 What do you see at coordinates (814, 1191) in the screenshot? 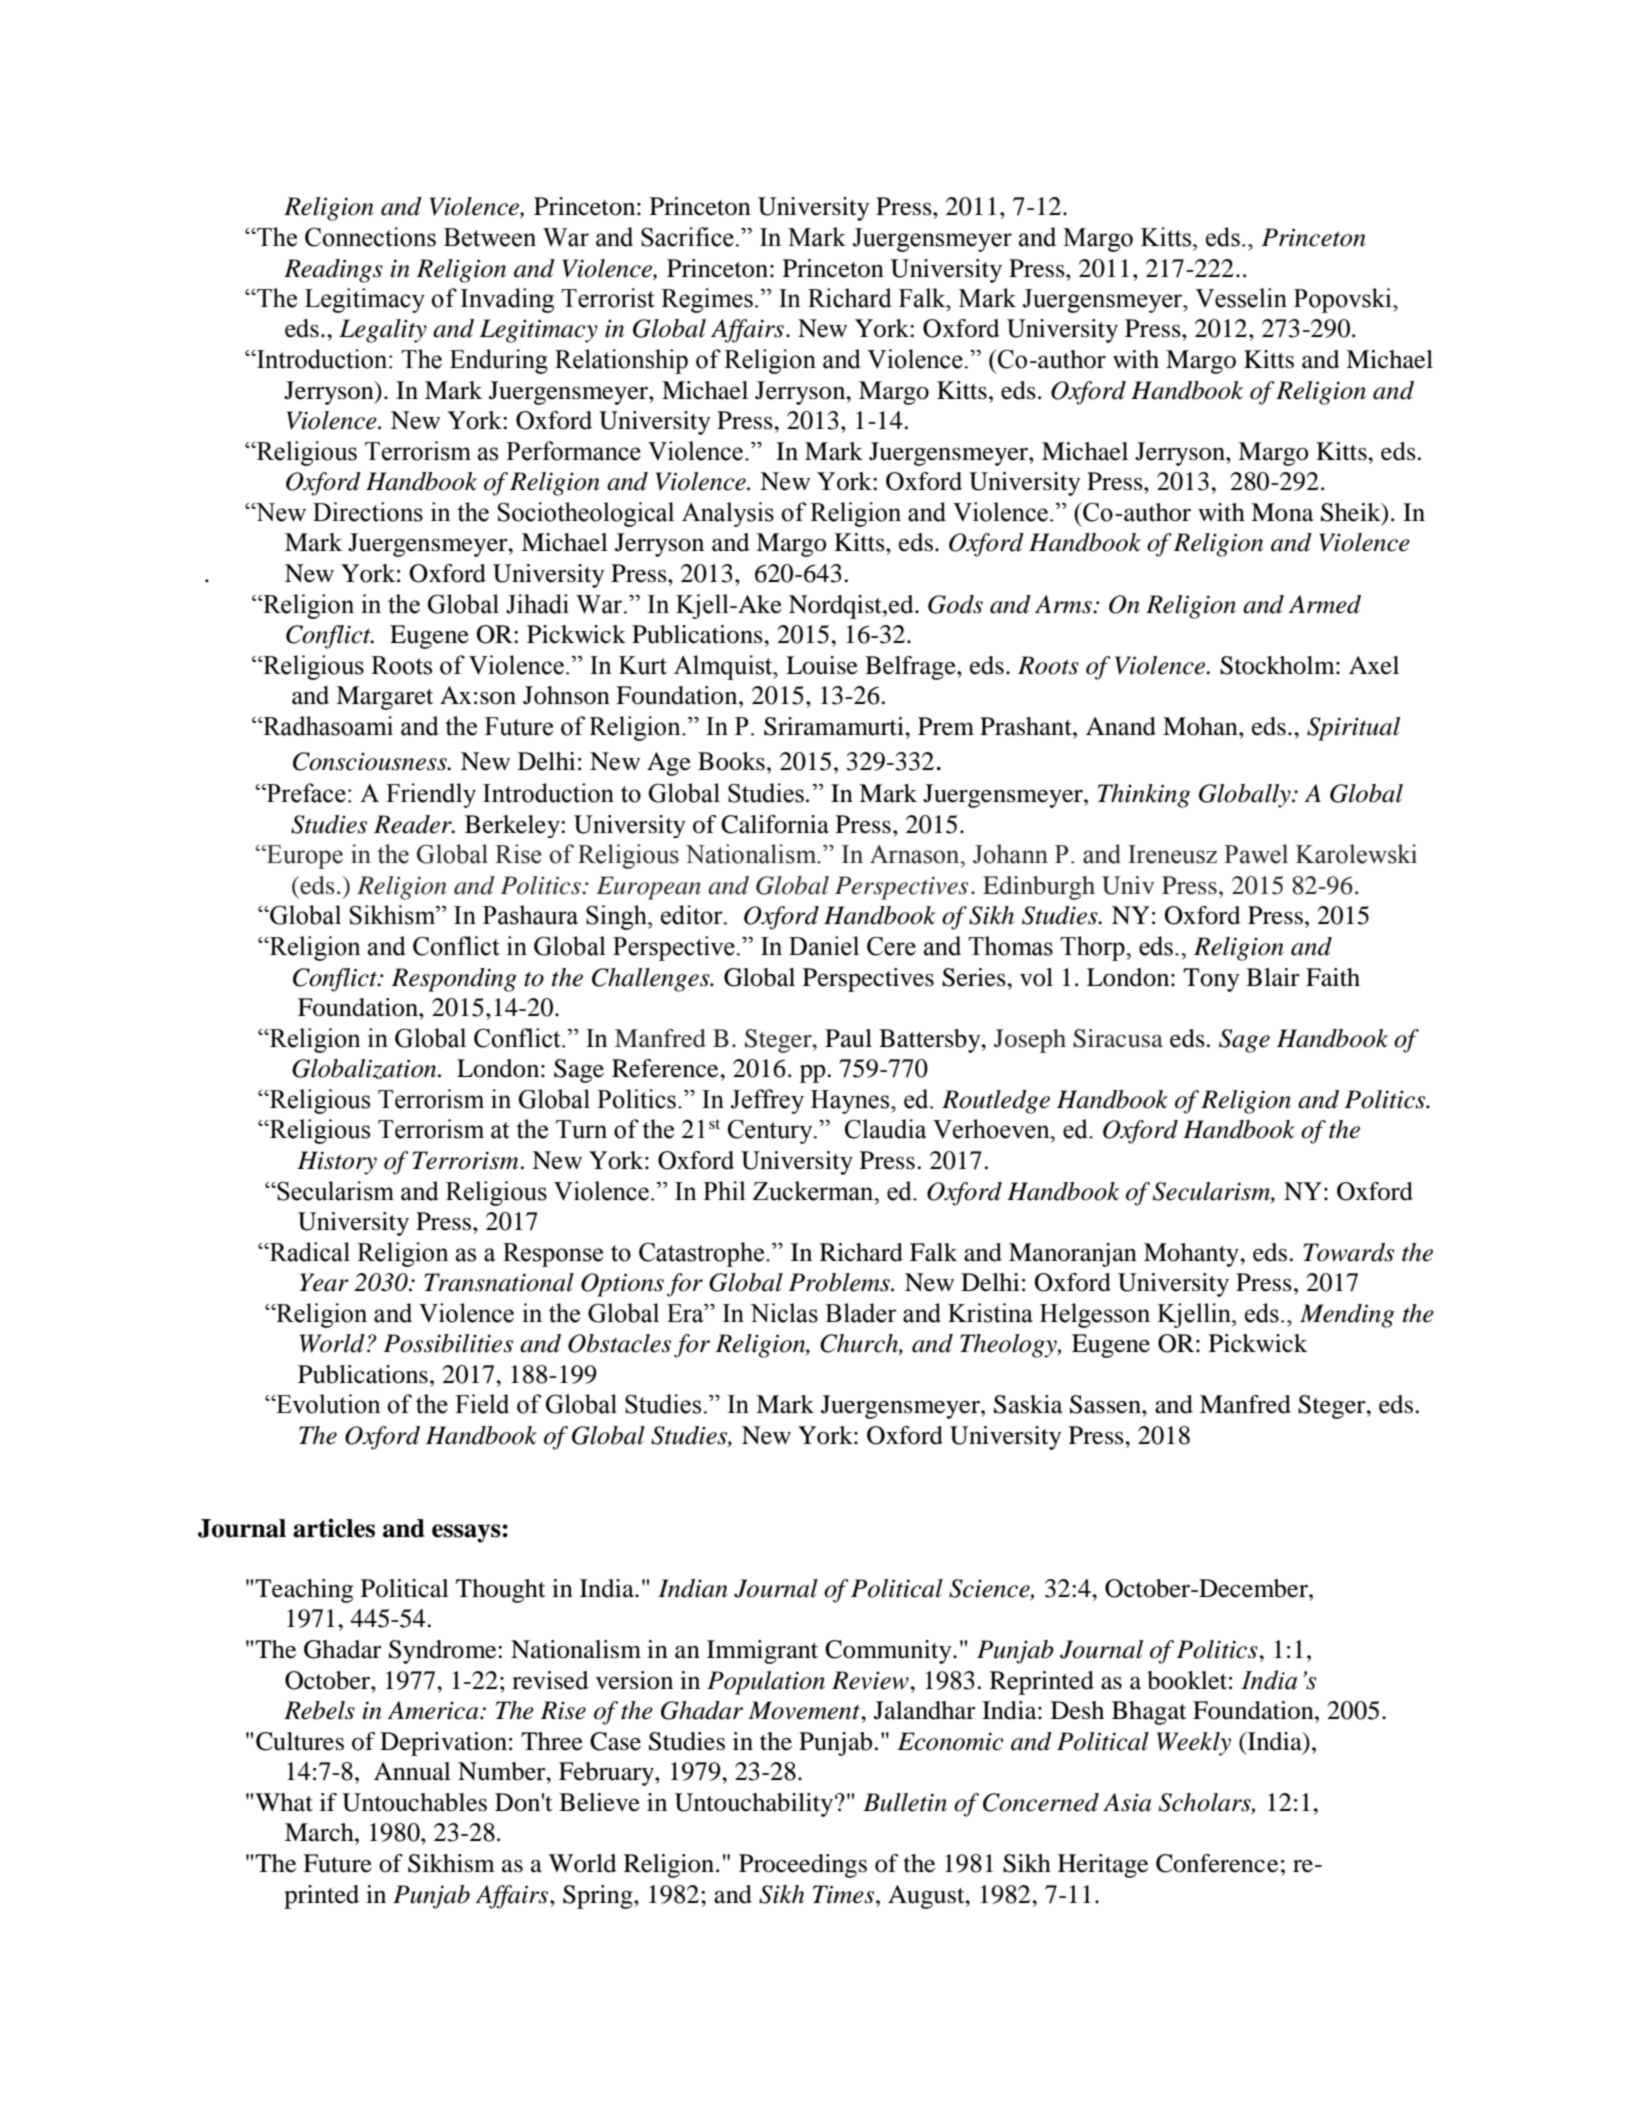
I see `Zuckerman` at bounding box center [814, 1191].
